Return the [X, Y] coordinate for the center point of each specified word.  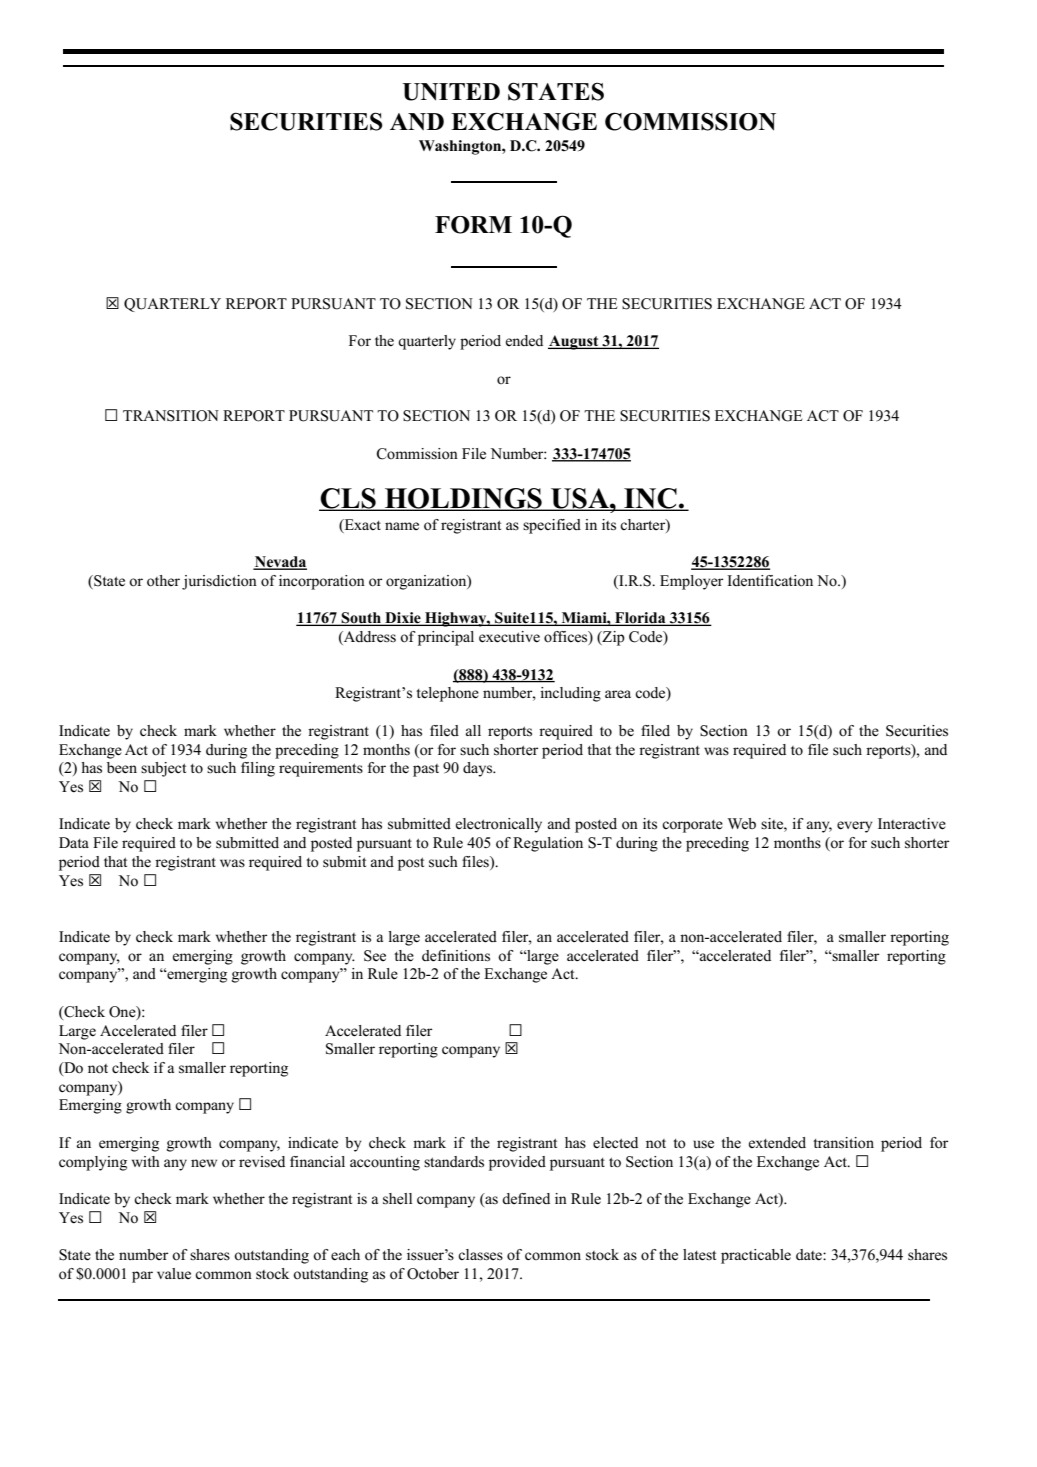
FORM [473, 225]
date [810, 1255]
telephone [447, 694]
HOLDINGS [463, 499]
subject [163, 769]
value [174, 1273]
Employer [691, 582]
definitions [456, 956]
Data [74, 842]
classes [480, 1255]
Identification [770, 581]
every [855, 827]
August [574, 342]
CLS [348, 499]
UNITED [451, 92]
